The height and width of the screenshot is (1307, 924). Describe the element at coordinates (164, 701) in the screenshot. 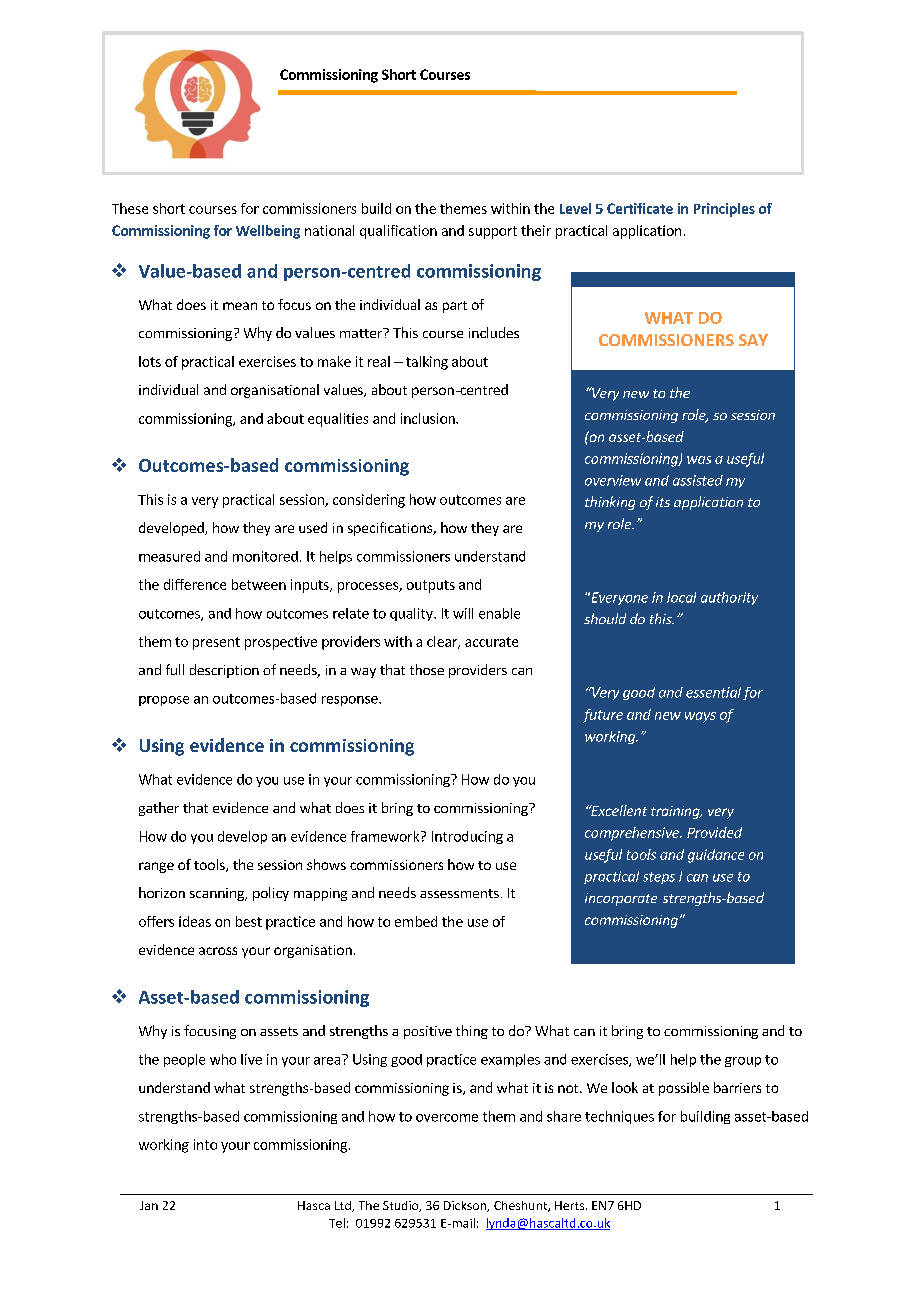

I see `propose` at that location.
